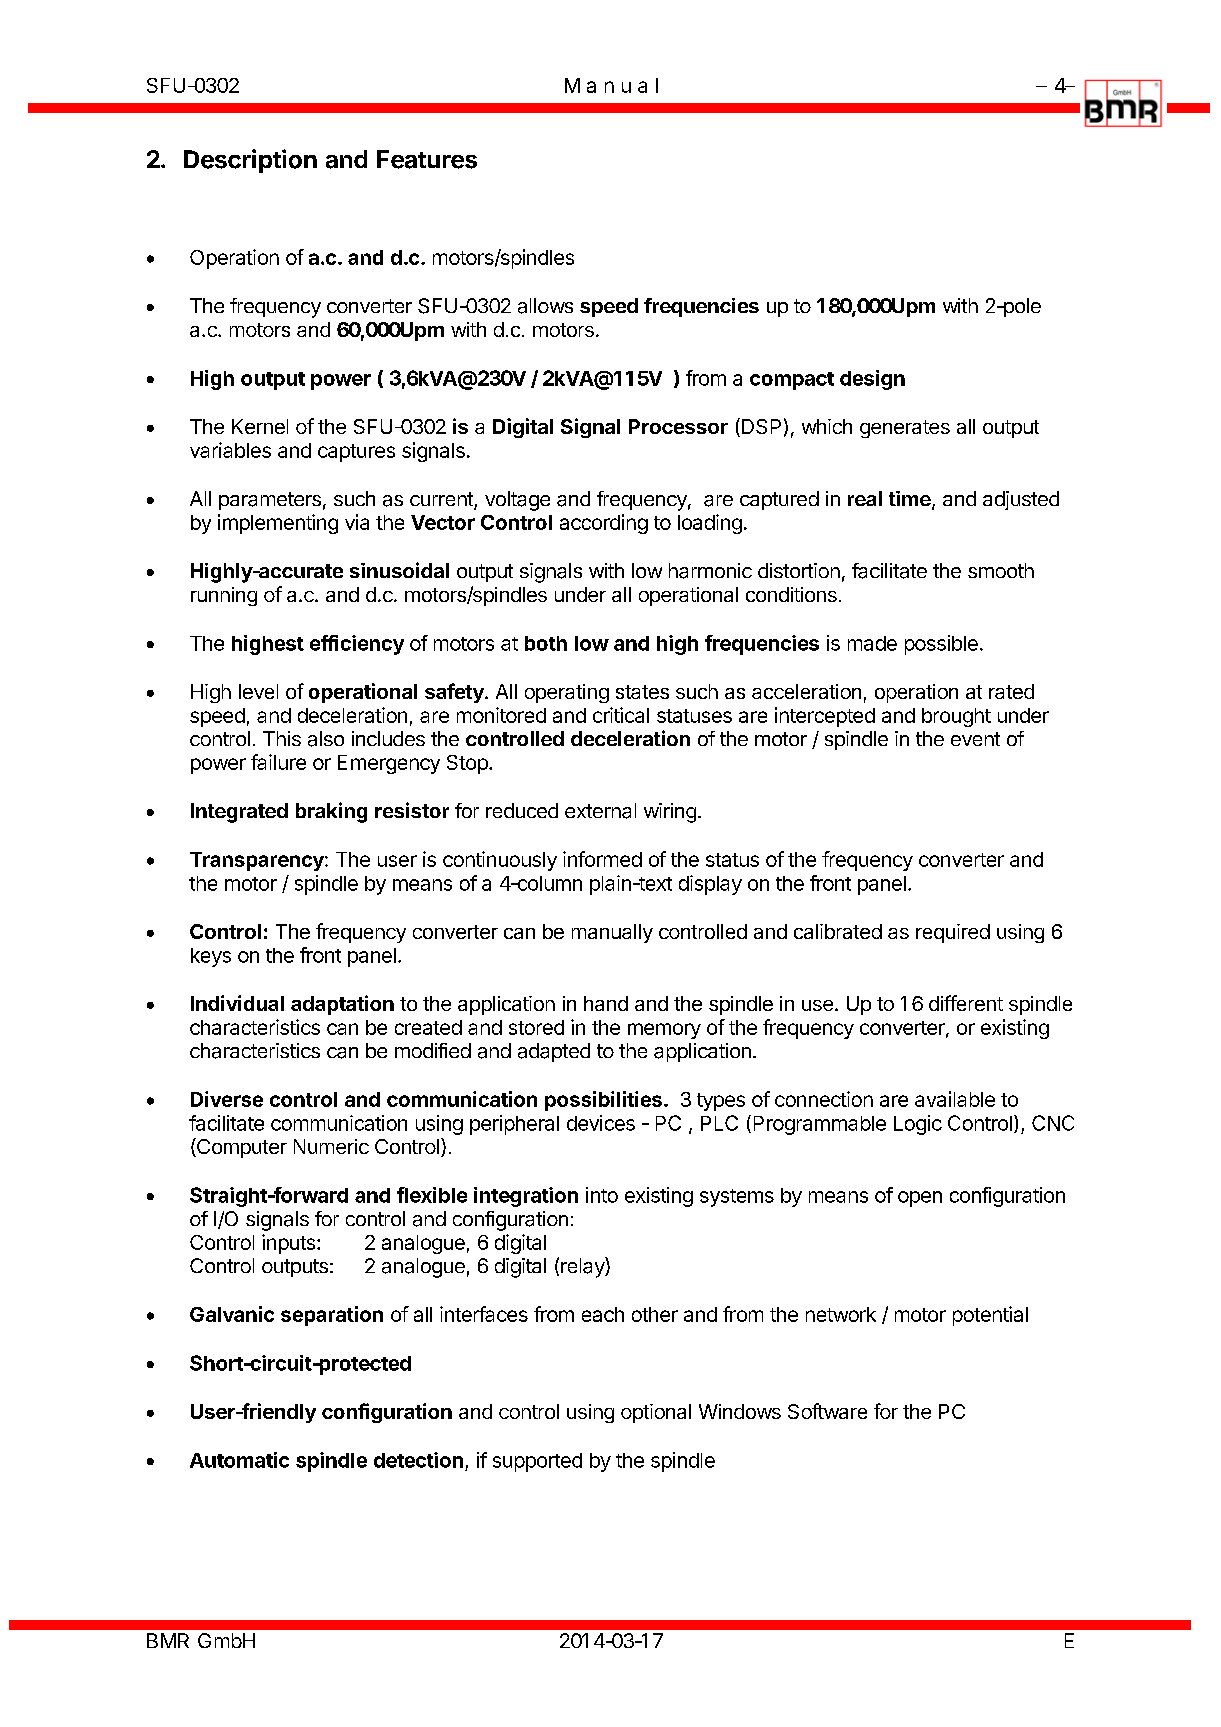 This document has width=1221, height=1727. I want to click on states, so click(642, 692).
